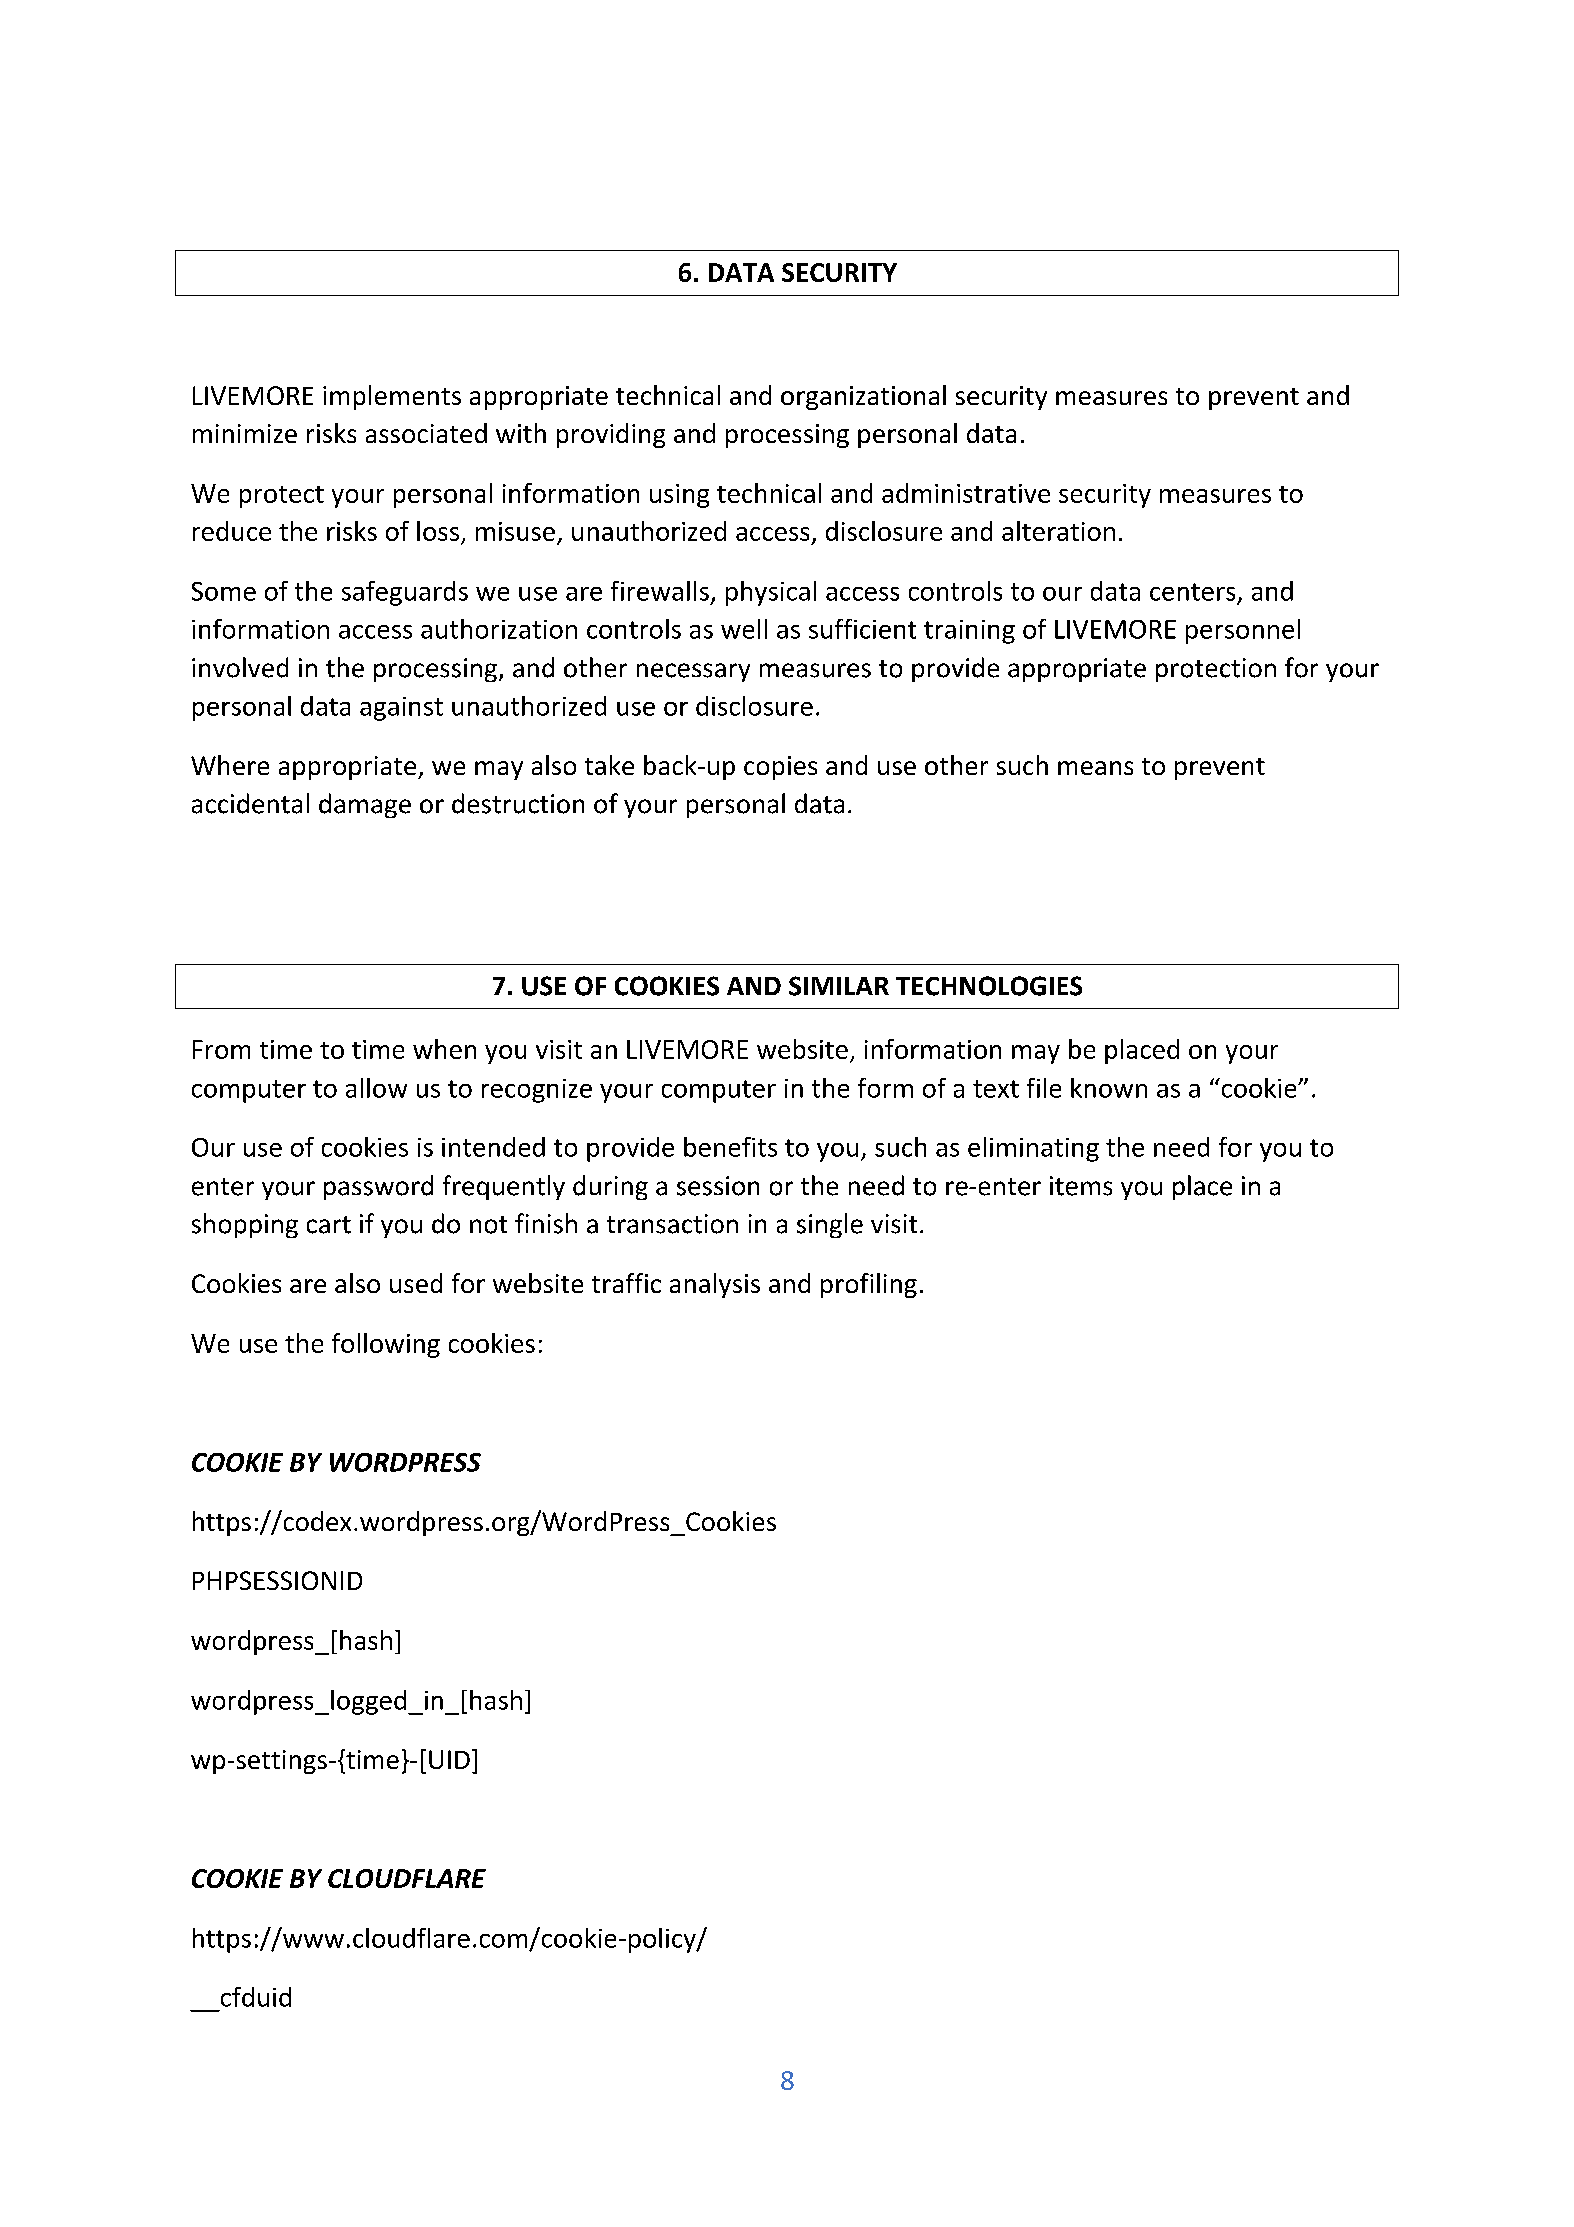  I want to click on known, so click(1109, 1088).
